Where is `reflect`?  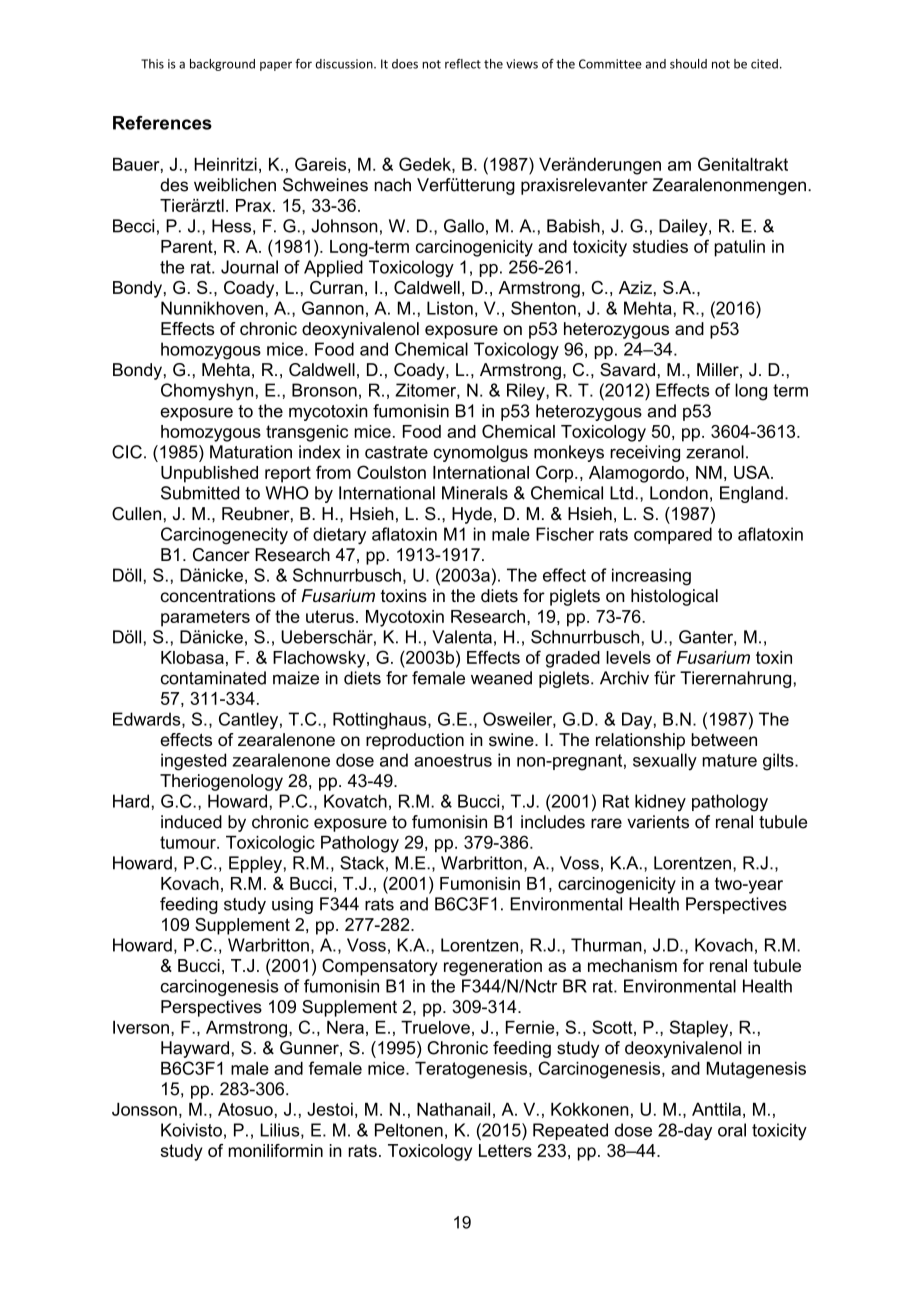
reflect is located at coordinates (463, 64).
